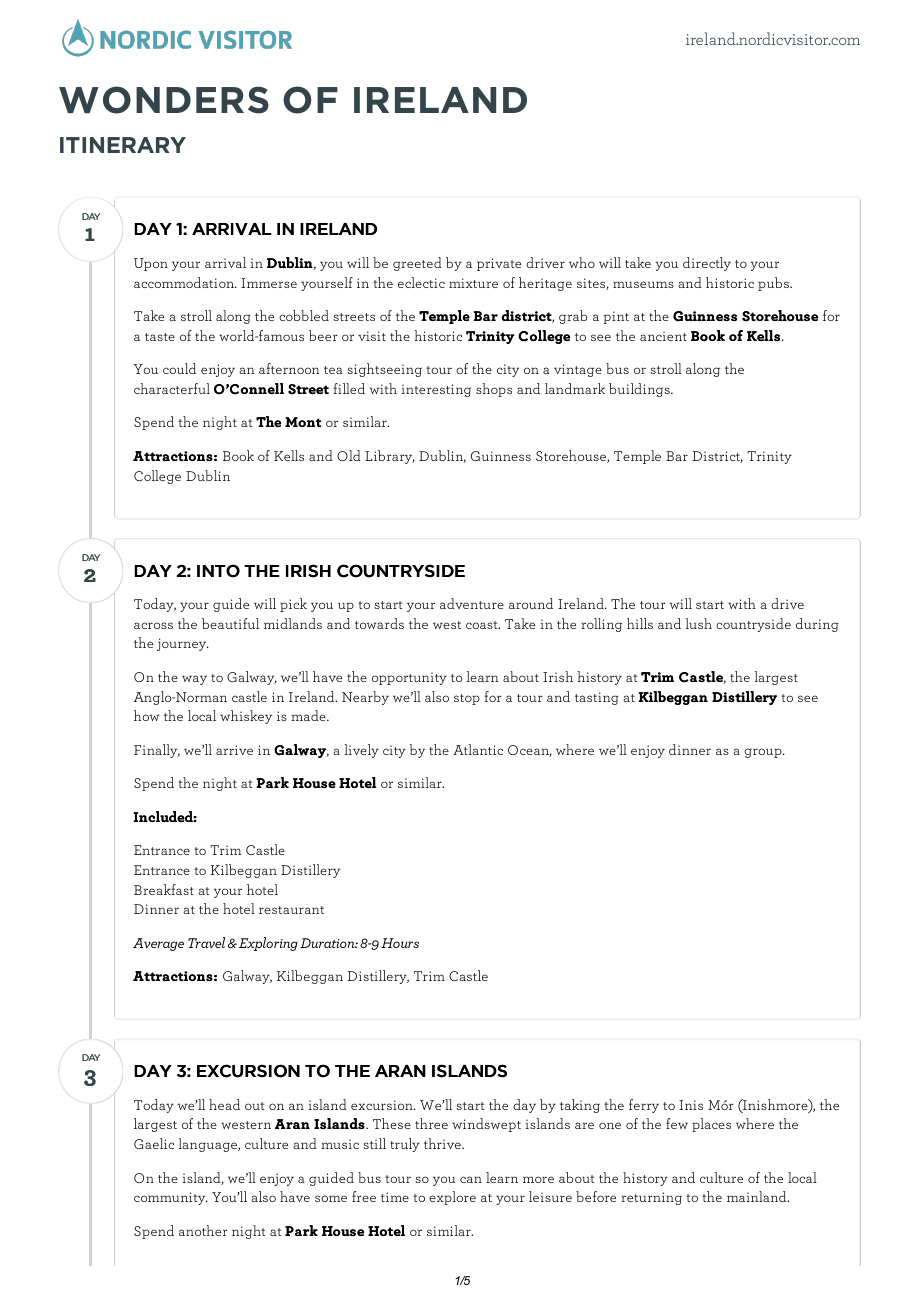 This image has height=1308, width=924. What do you see at coordinates (707, 264) in the image?
I see `directly` at bounding box center [707, 264].
